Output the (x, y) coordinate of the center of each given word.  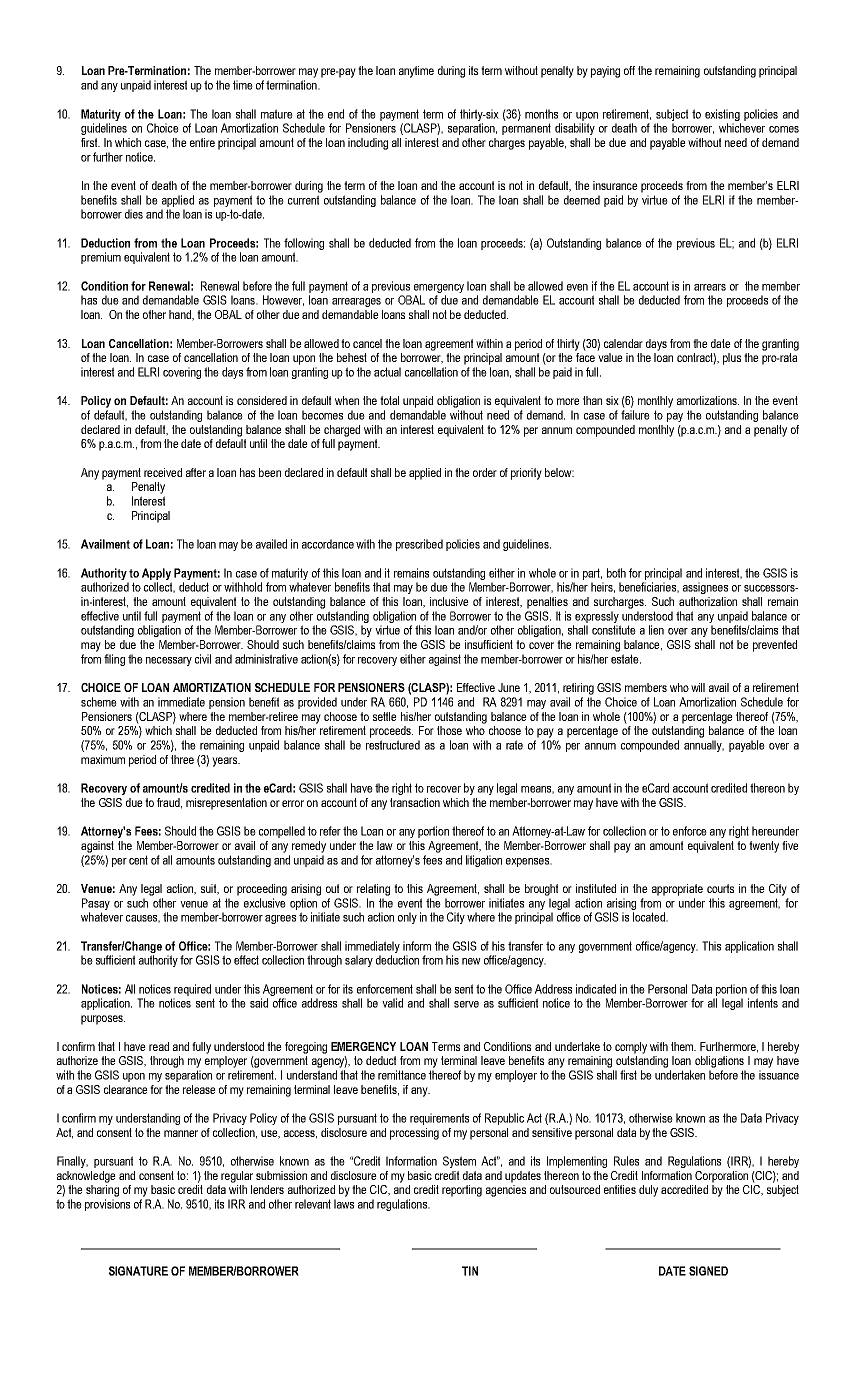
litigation (484, 861)
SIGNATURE (138, 1271)
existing (722, 115)
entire (202, 142)
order (485, 472)
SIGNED (708, 1271)
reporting (462, 1191)
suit (210, 889)
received (163, 472)
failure (635, 415)
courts (720, 888)
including (368, 144)
